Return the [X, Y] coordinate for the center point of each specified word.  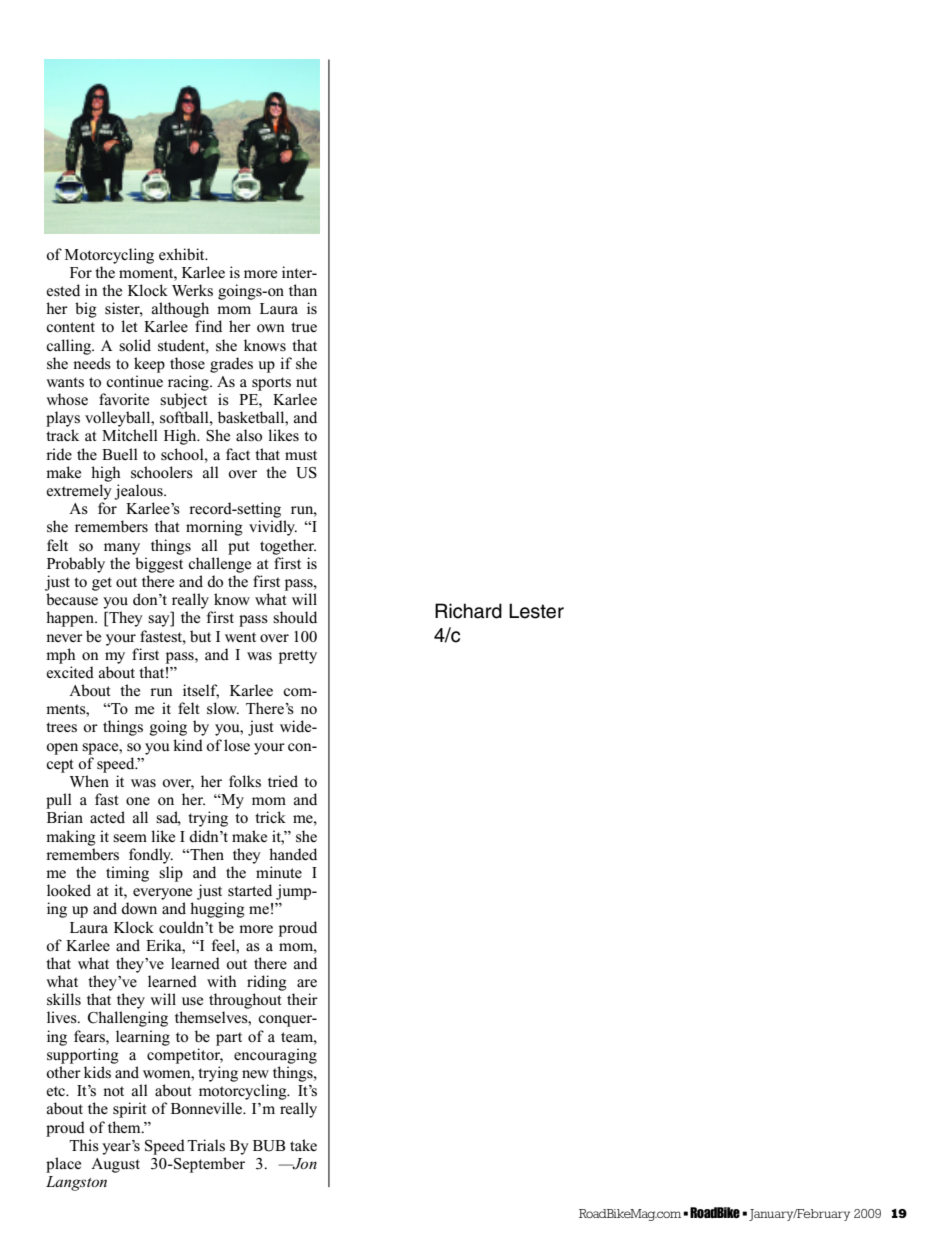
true [304, 327]
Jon [304, 1164]
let [129, 326]
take [303, 1145]
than [303, 290]
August [115, 1165]
